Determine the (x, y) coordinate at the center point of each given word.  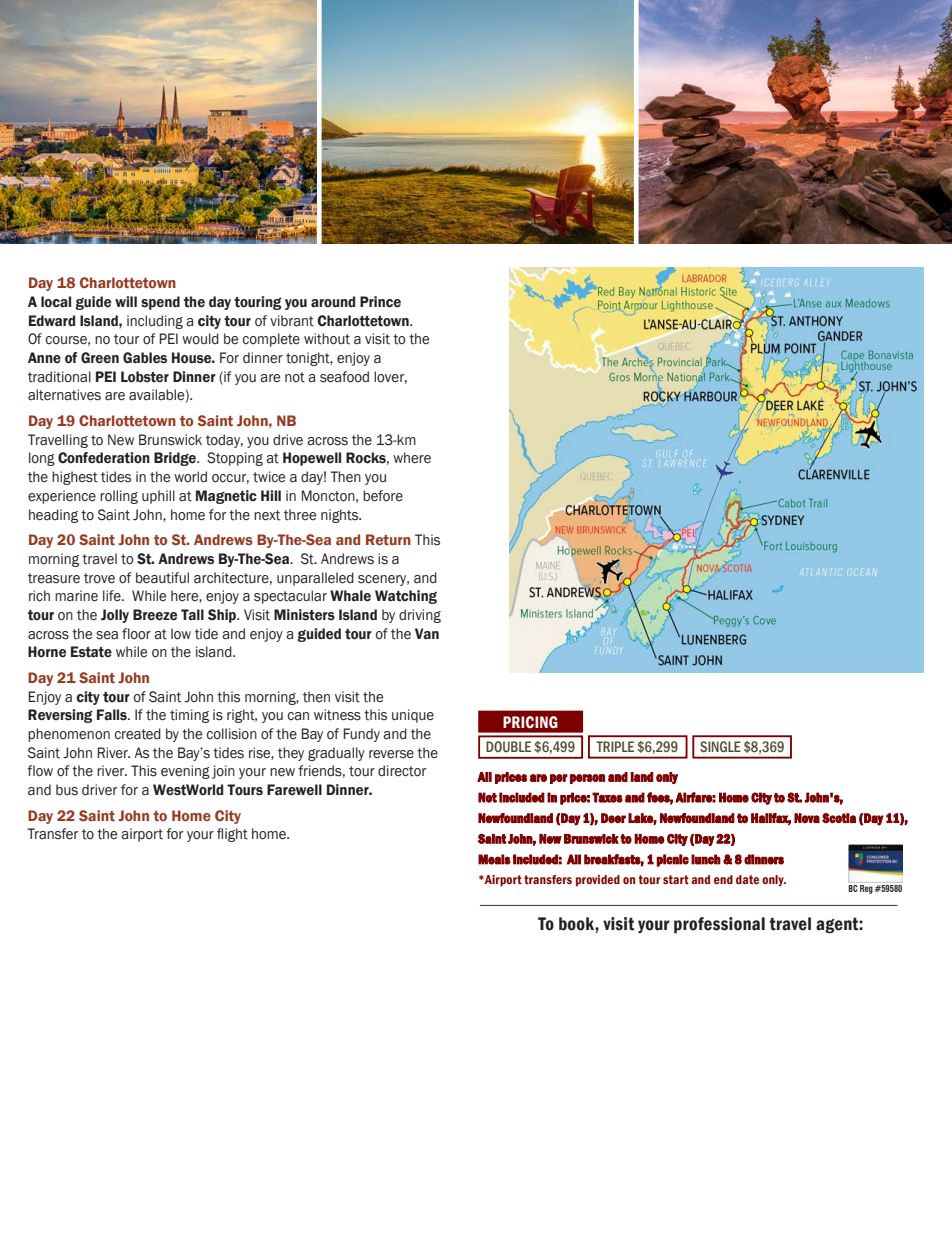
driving (420, 616)
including (155, 322)
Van (427, 633)
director (402, 771)
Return (388, 539)
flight (232, 835)
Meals (494, 859)
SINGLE (720, 746)
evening (185, 772)
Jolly (115, 616)
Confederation (104, 458)
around (333, 302)
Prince (380, 302)
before (383, 496)
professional (719, 925)
